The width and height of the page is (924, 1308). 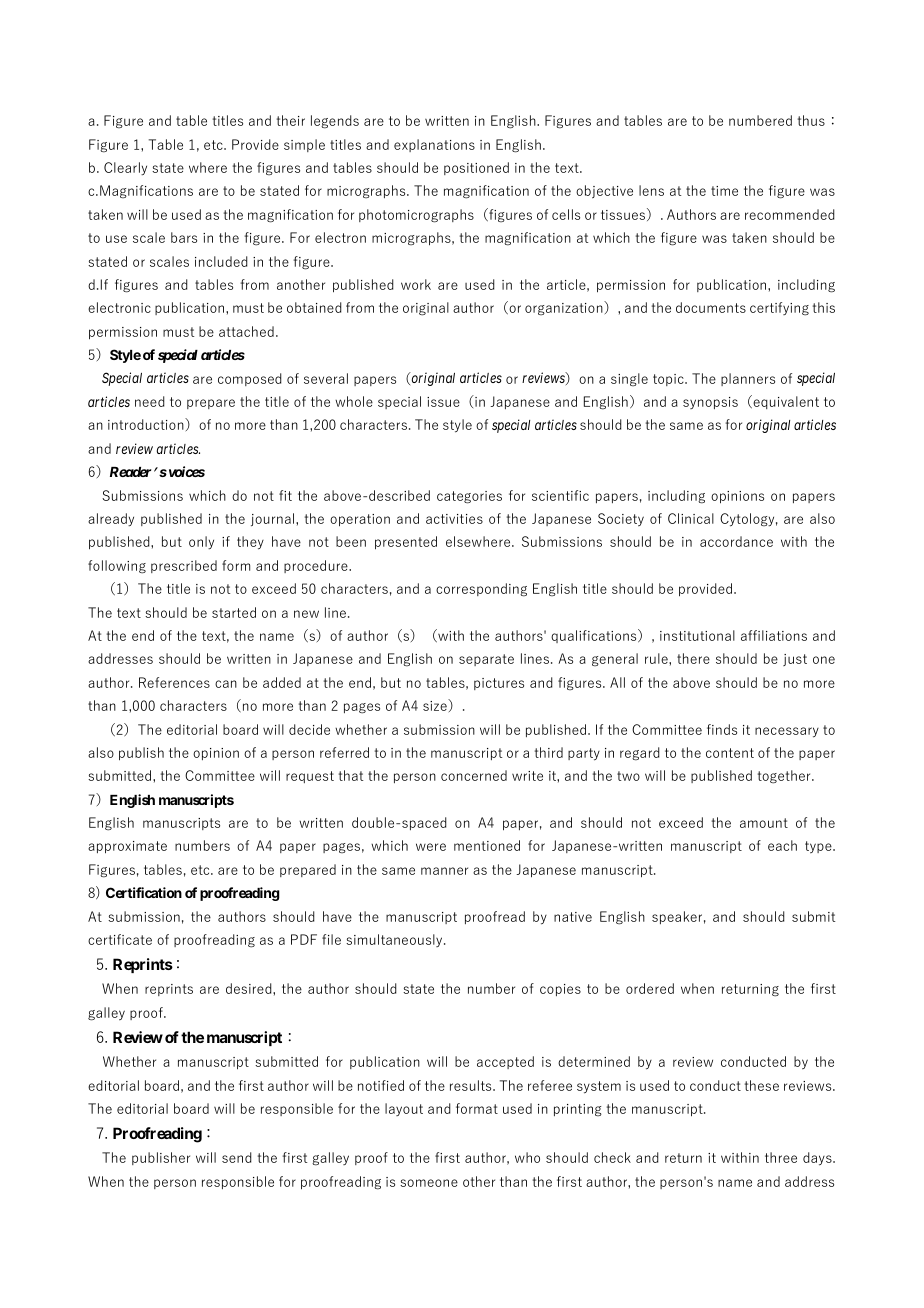 What do you see at coordinates (782, 845) in the page?
I see `each` at bounding box center [782, 845].
